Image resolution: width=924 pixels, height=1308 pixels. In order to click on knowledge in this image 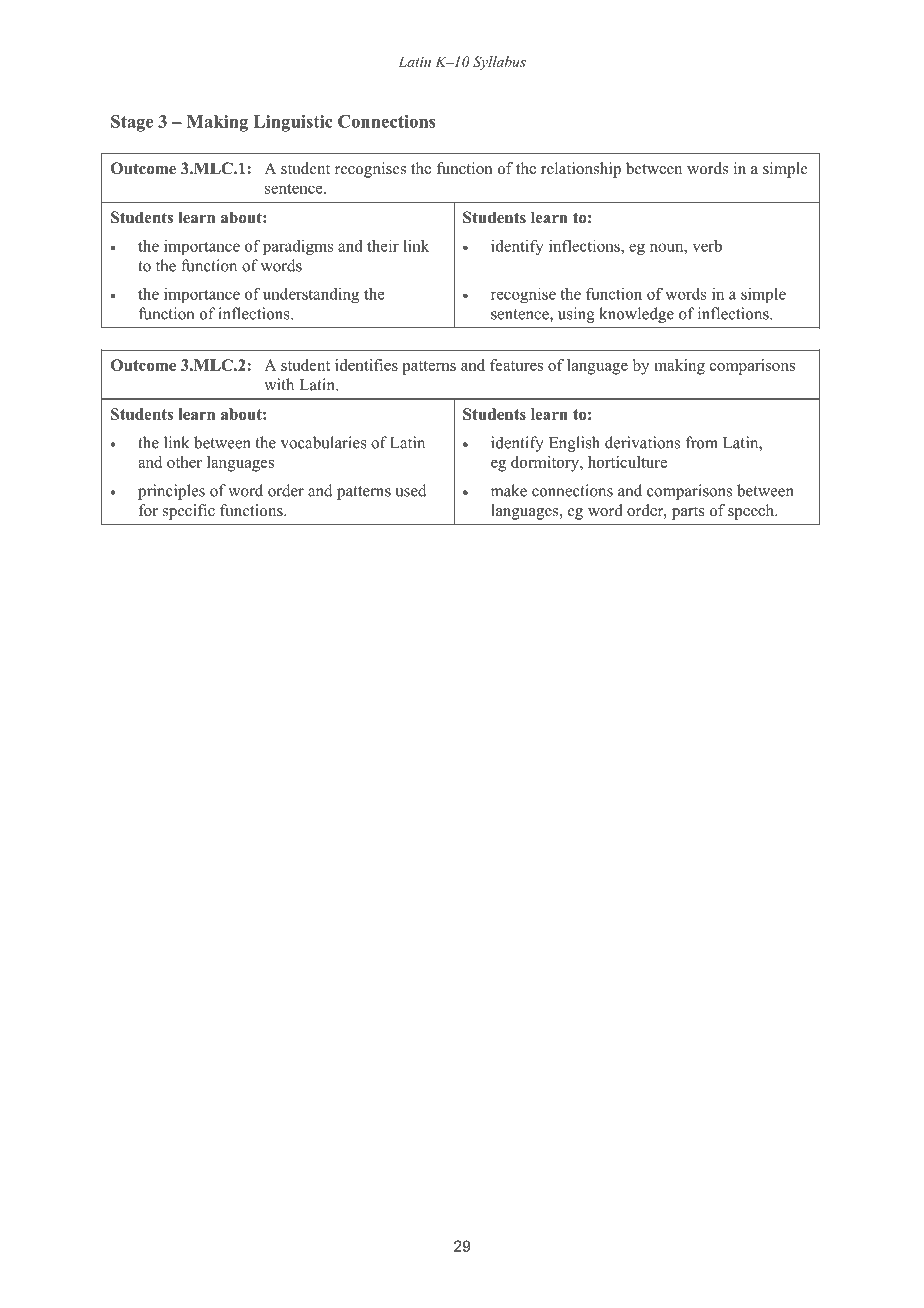, I will do `click(636, 315)`.
